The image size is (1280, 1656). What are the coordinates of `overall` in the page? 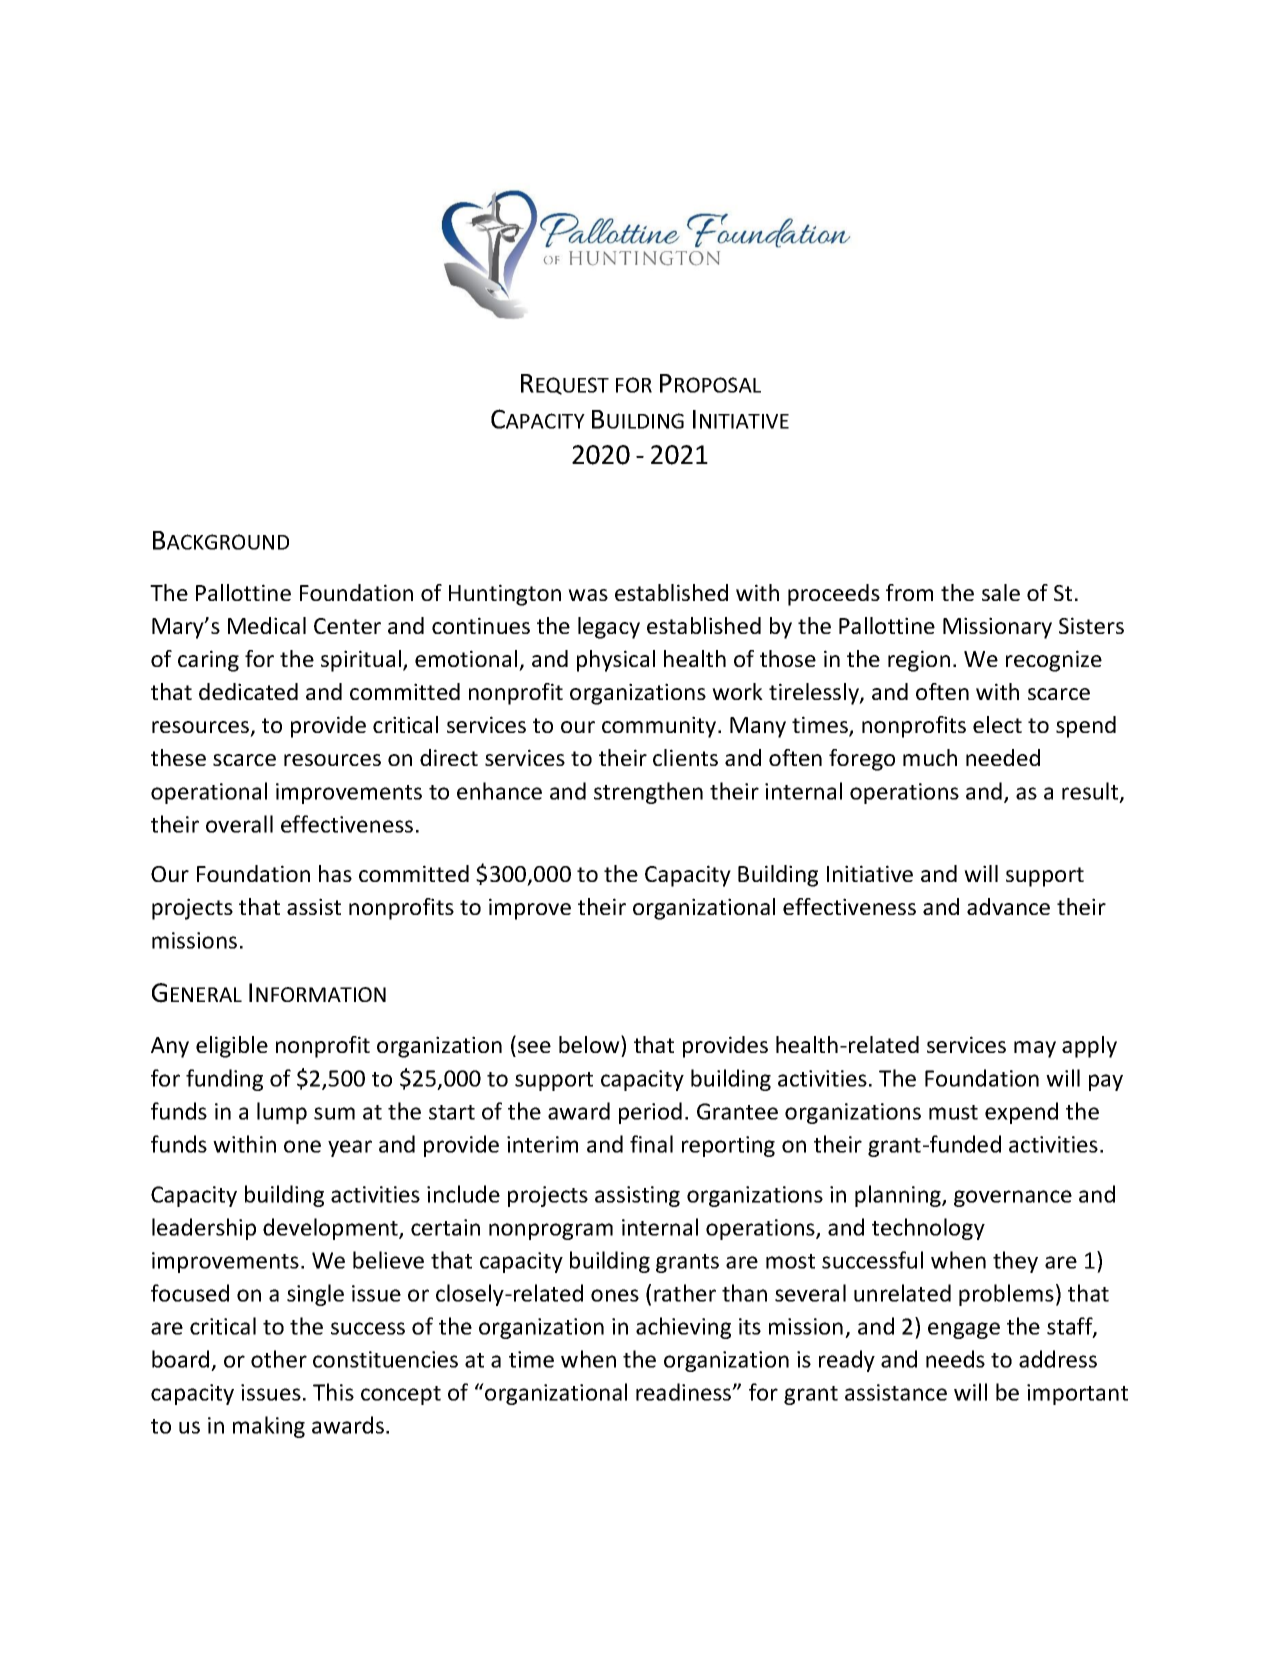 It's located at (239, 824).
